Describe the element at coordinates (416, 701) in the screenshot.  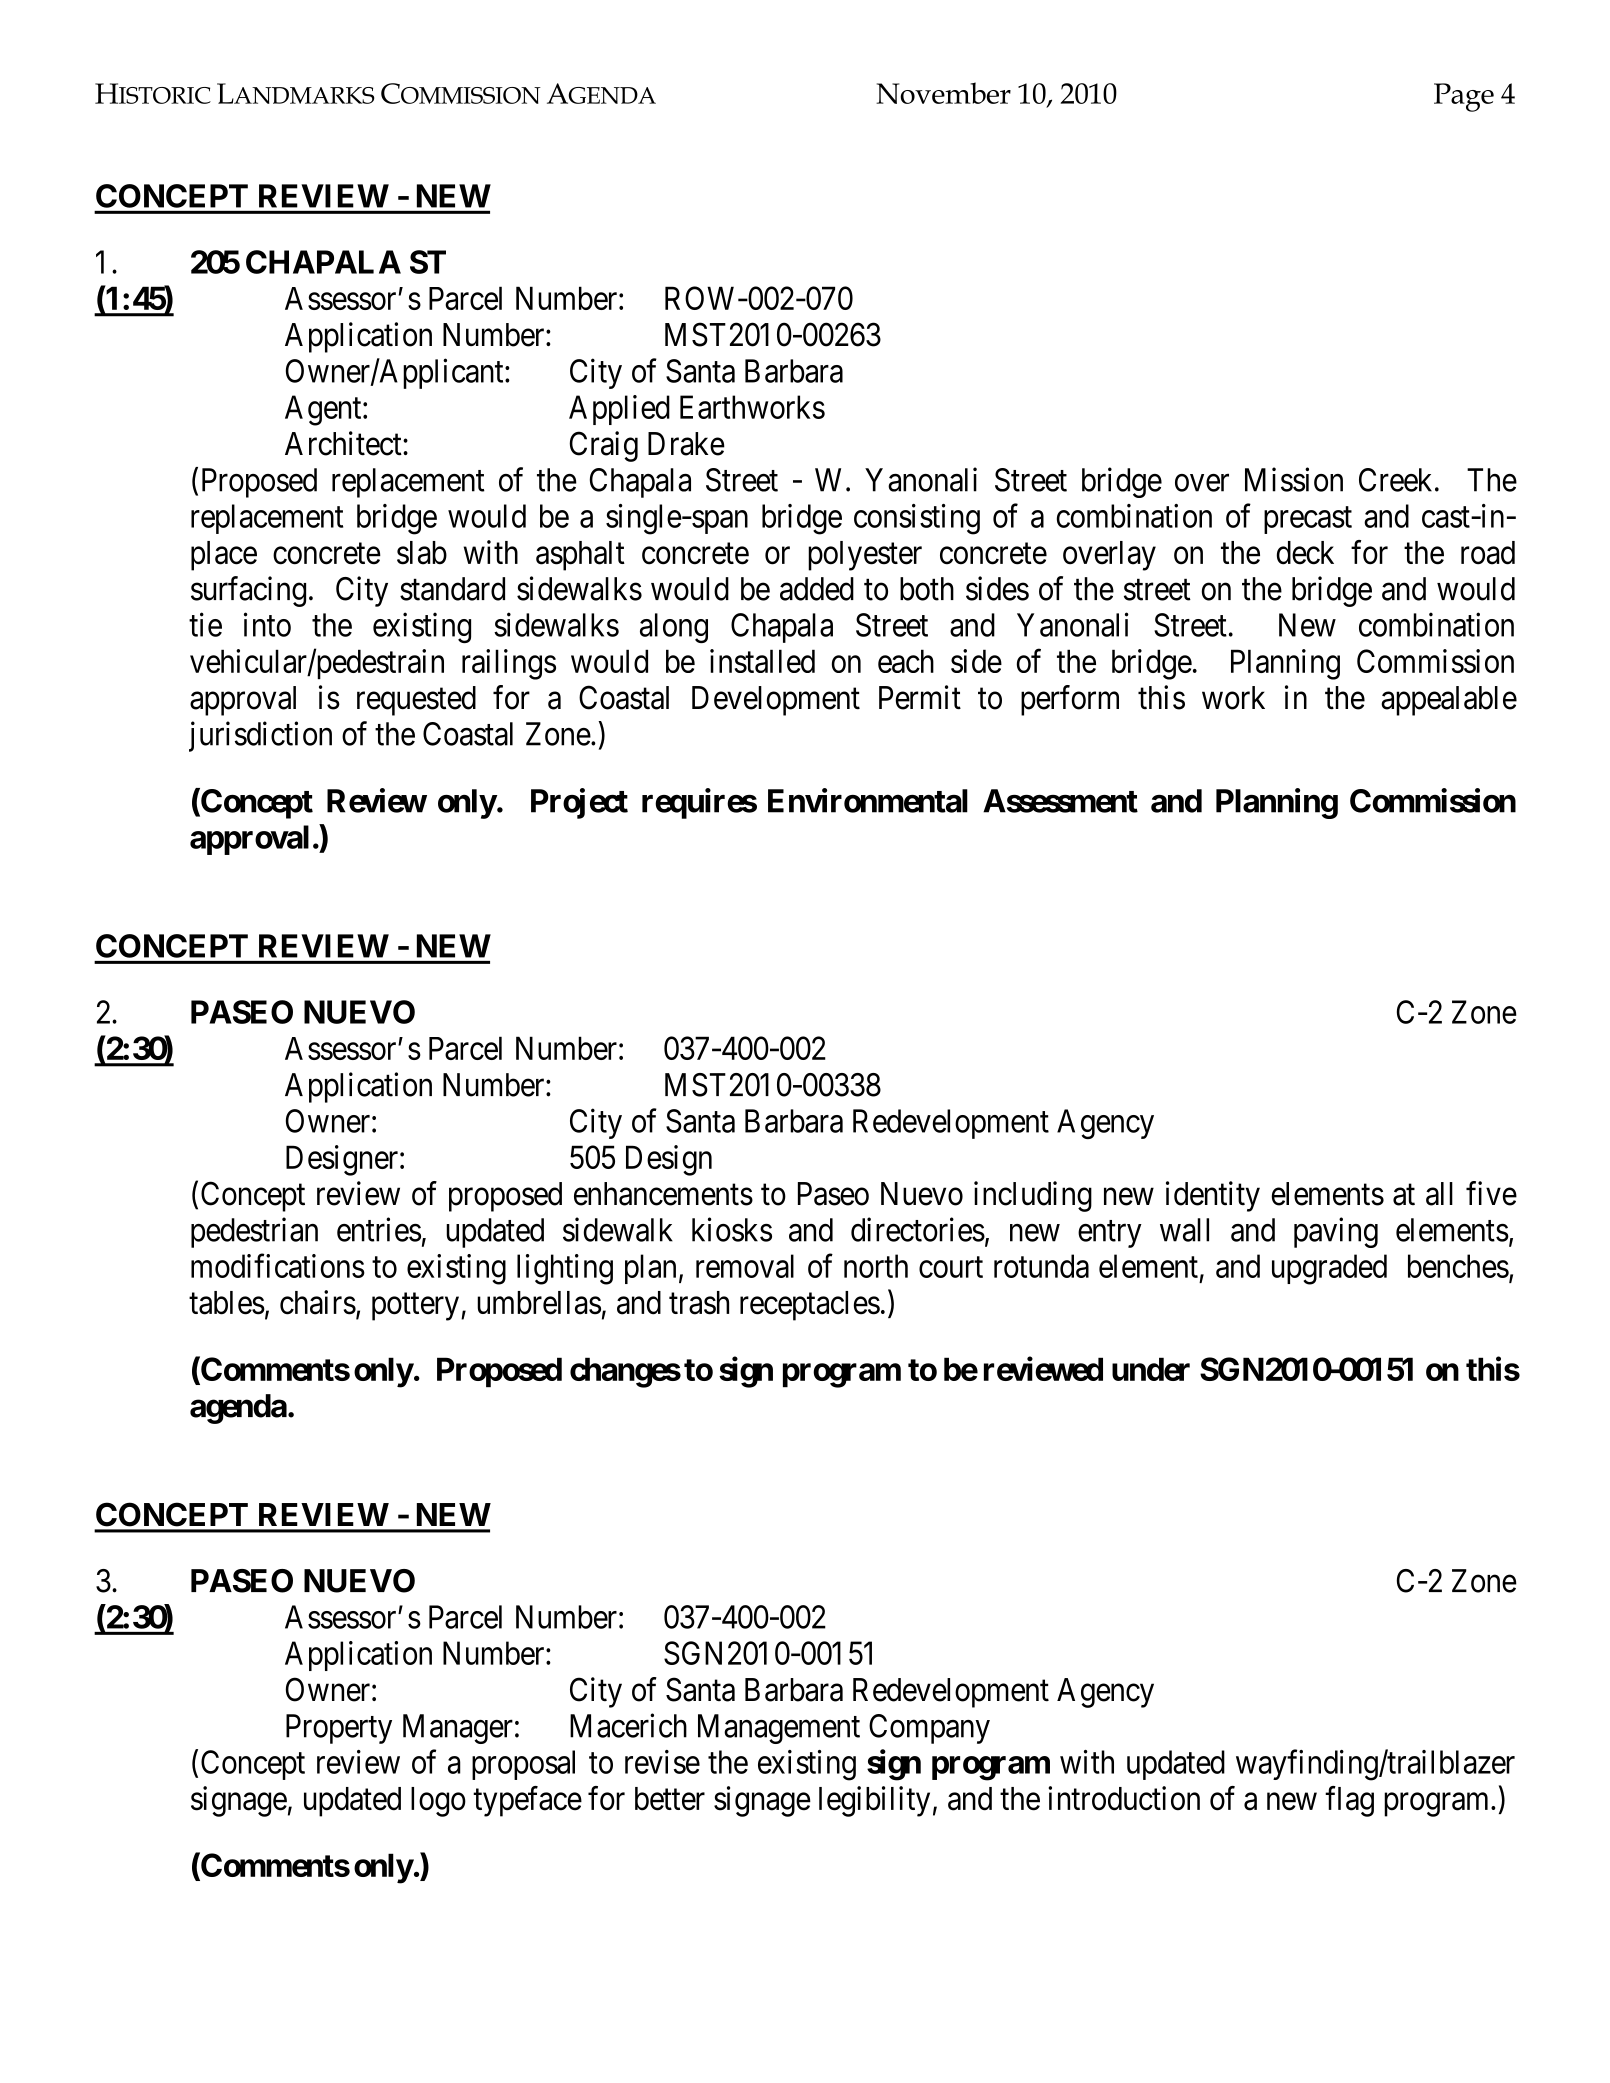
I see `requested` at that location.
